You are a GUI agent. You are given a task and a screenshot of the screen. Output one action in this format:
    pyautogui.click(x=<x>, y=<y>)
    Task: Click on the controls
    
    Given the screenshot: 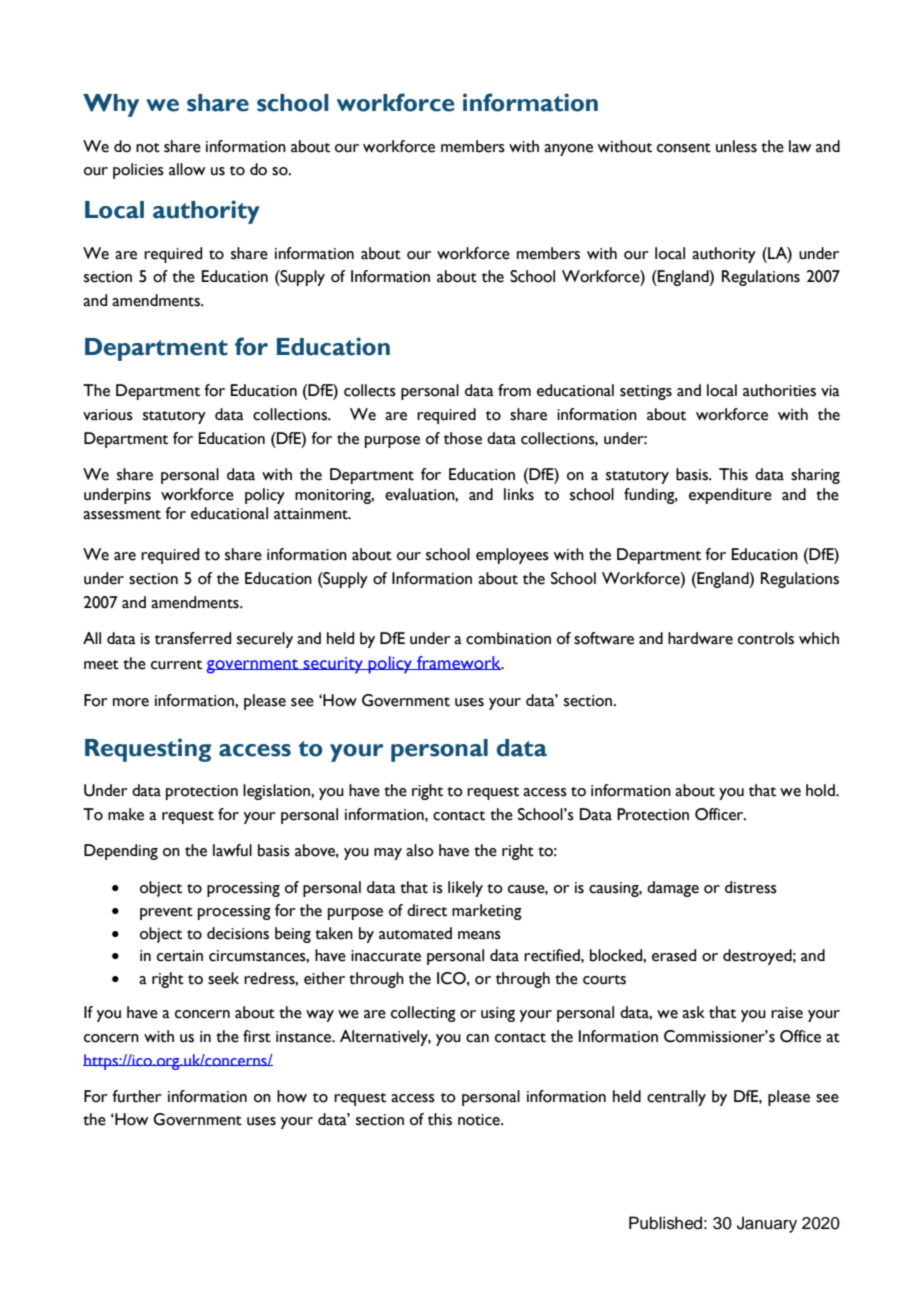 What is the action you would take?
    pyautogui.click(x=766, y=638)
